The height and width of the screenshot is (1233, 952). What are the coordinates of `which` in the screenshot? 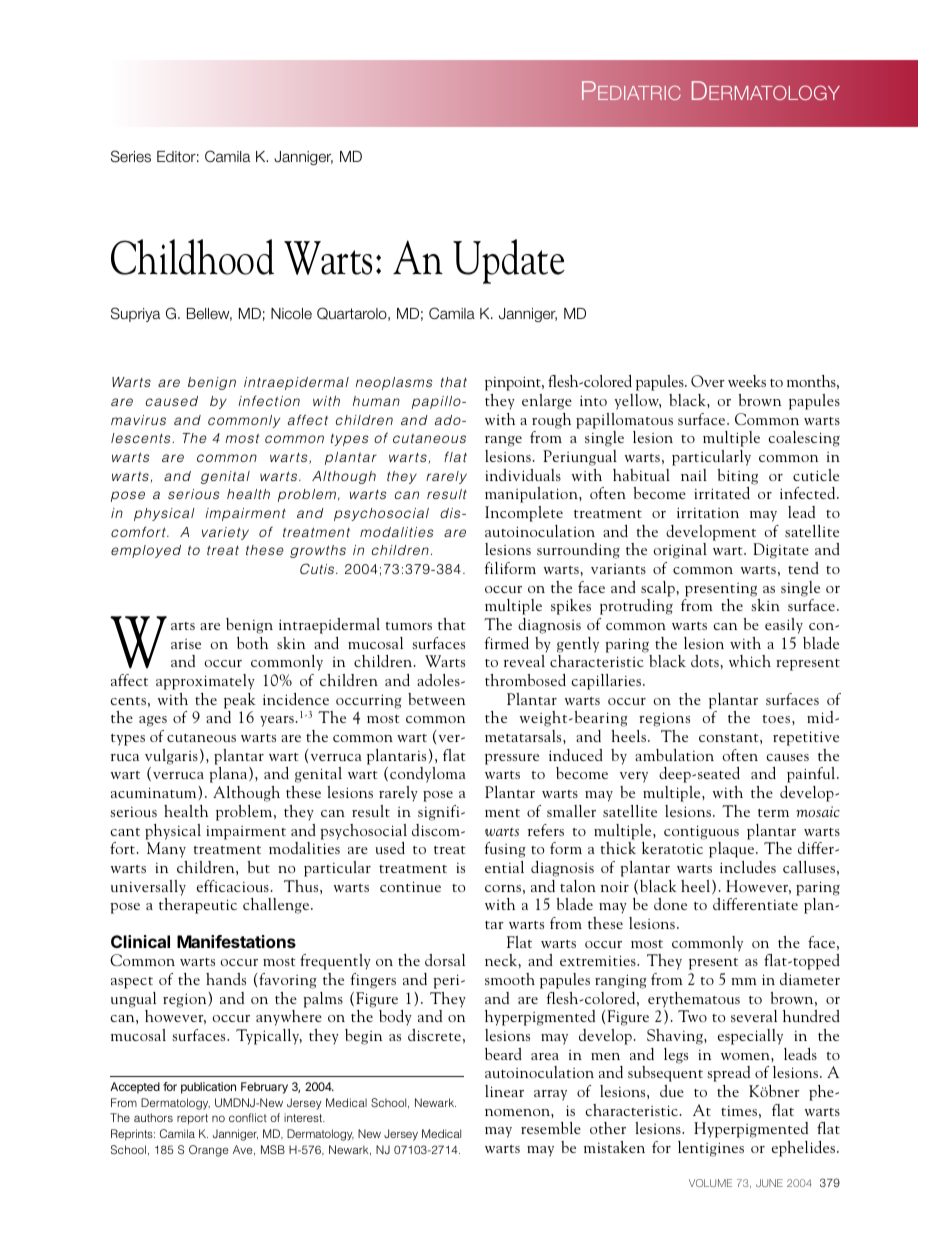 It's located at (750, 661).
